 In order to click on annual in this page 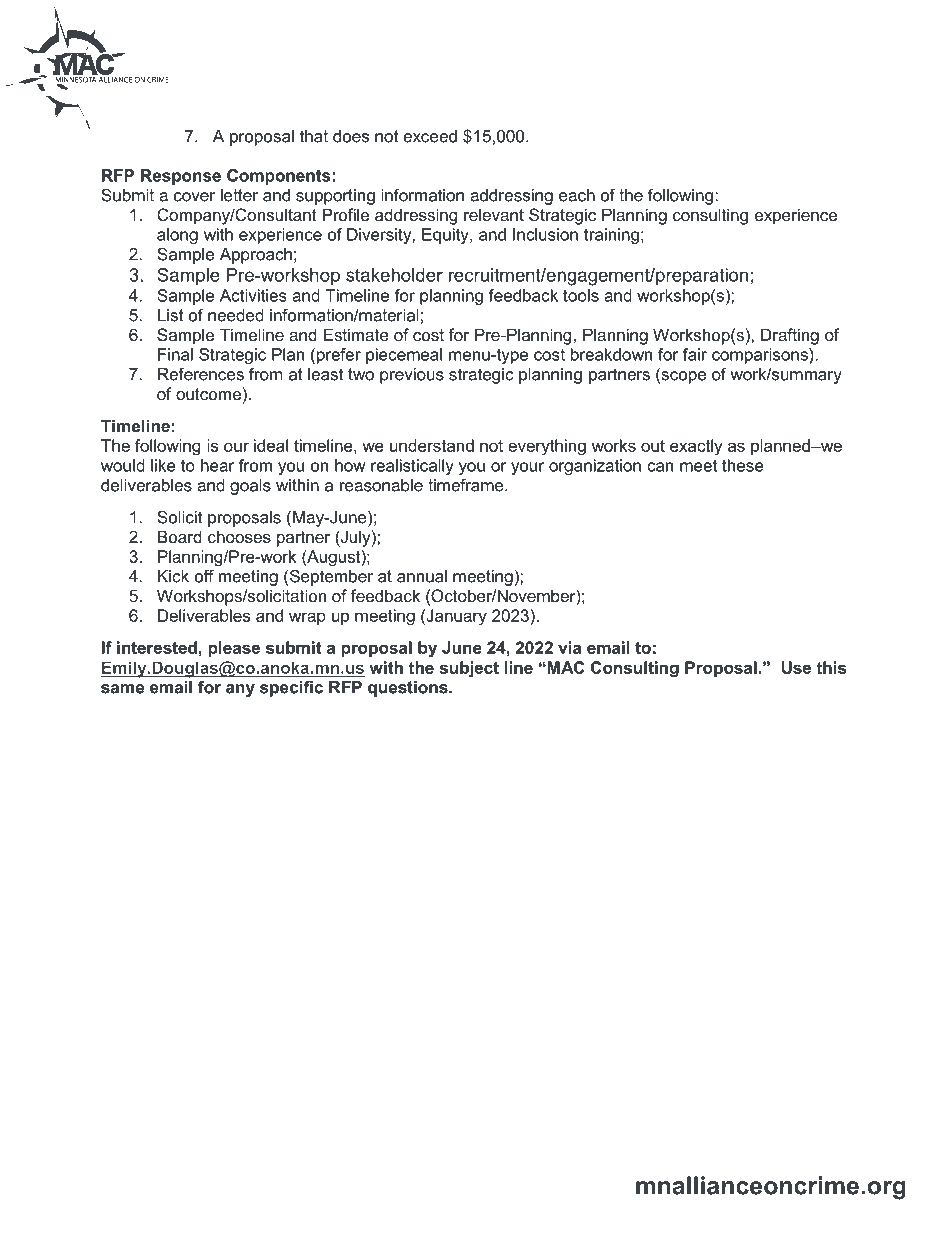, I will do `click(422, 576)`.
